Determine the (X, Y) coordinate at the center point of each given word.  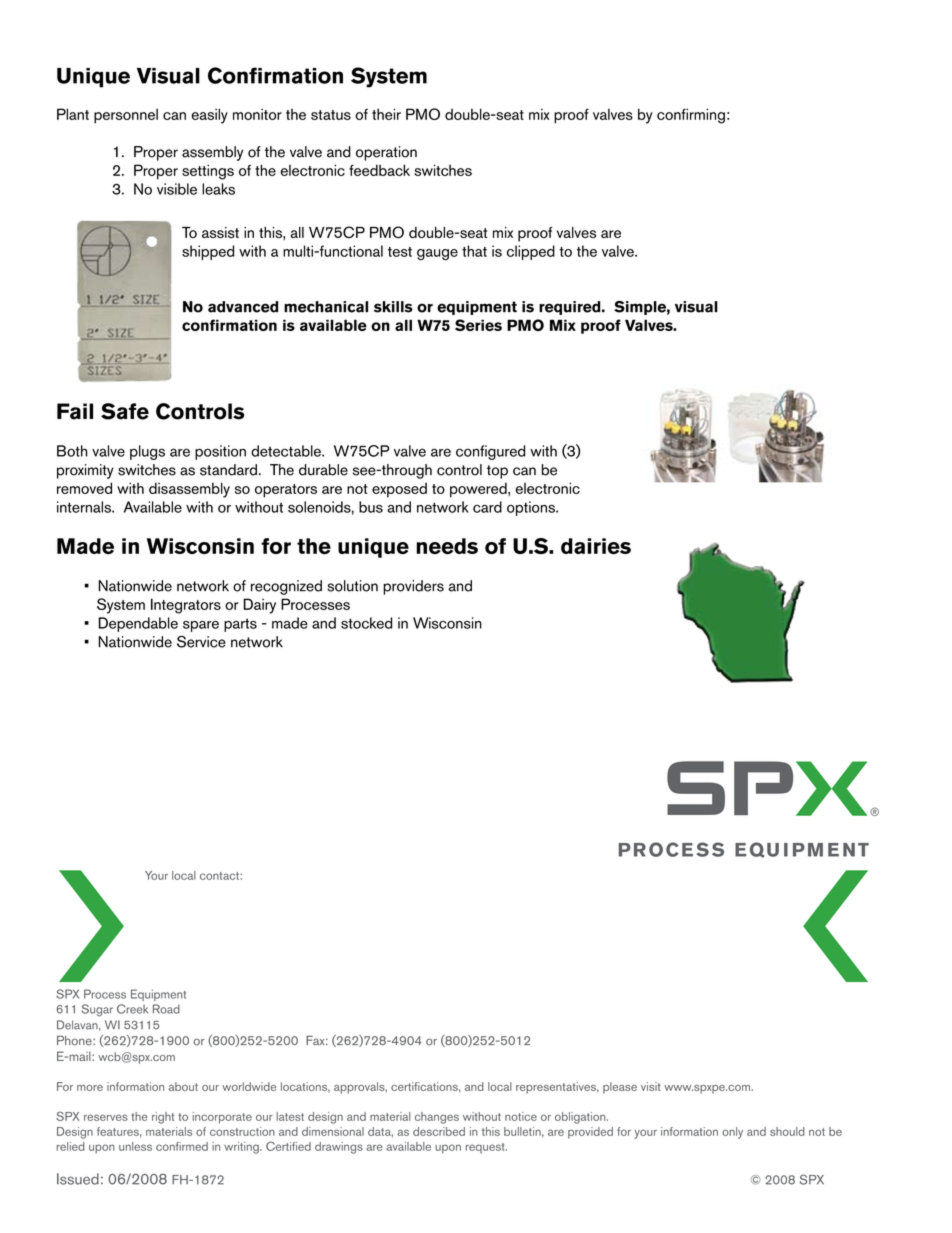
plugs (147, 452)
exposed (399, 490)
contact (220, 876)
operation (386, 153)
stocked (366, 623)
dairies (596, 546)
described (439, 1131)
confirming (691, 116)
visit (651, 1086)
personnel (126, 116)
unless (135, 1146)
